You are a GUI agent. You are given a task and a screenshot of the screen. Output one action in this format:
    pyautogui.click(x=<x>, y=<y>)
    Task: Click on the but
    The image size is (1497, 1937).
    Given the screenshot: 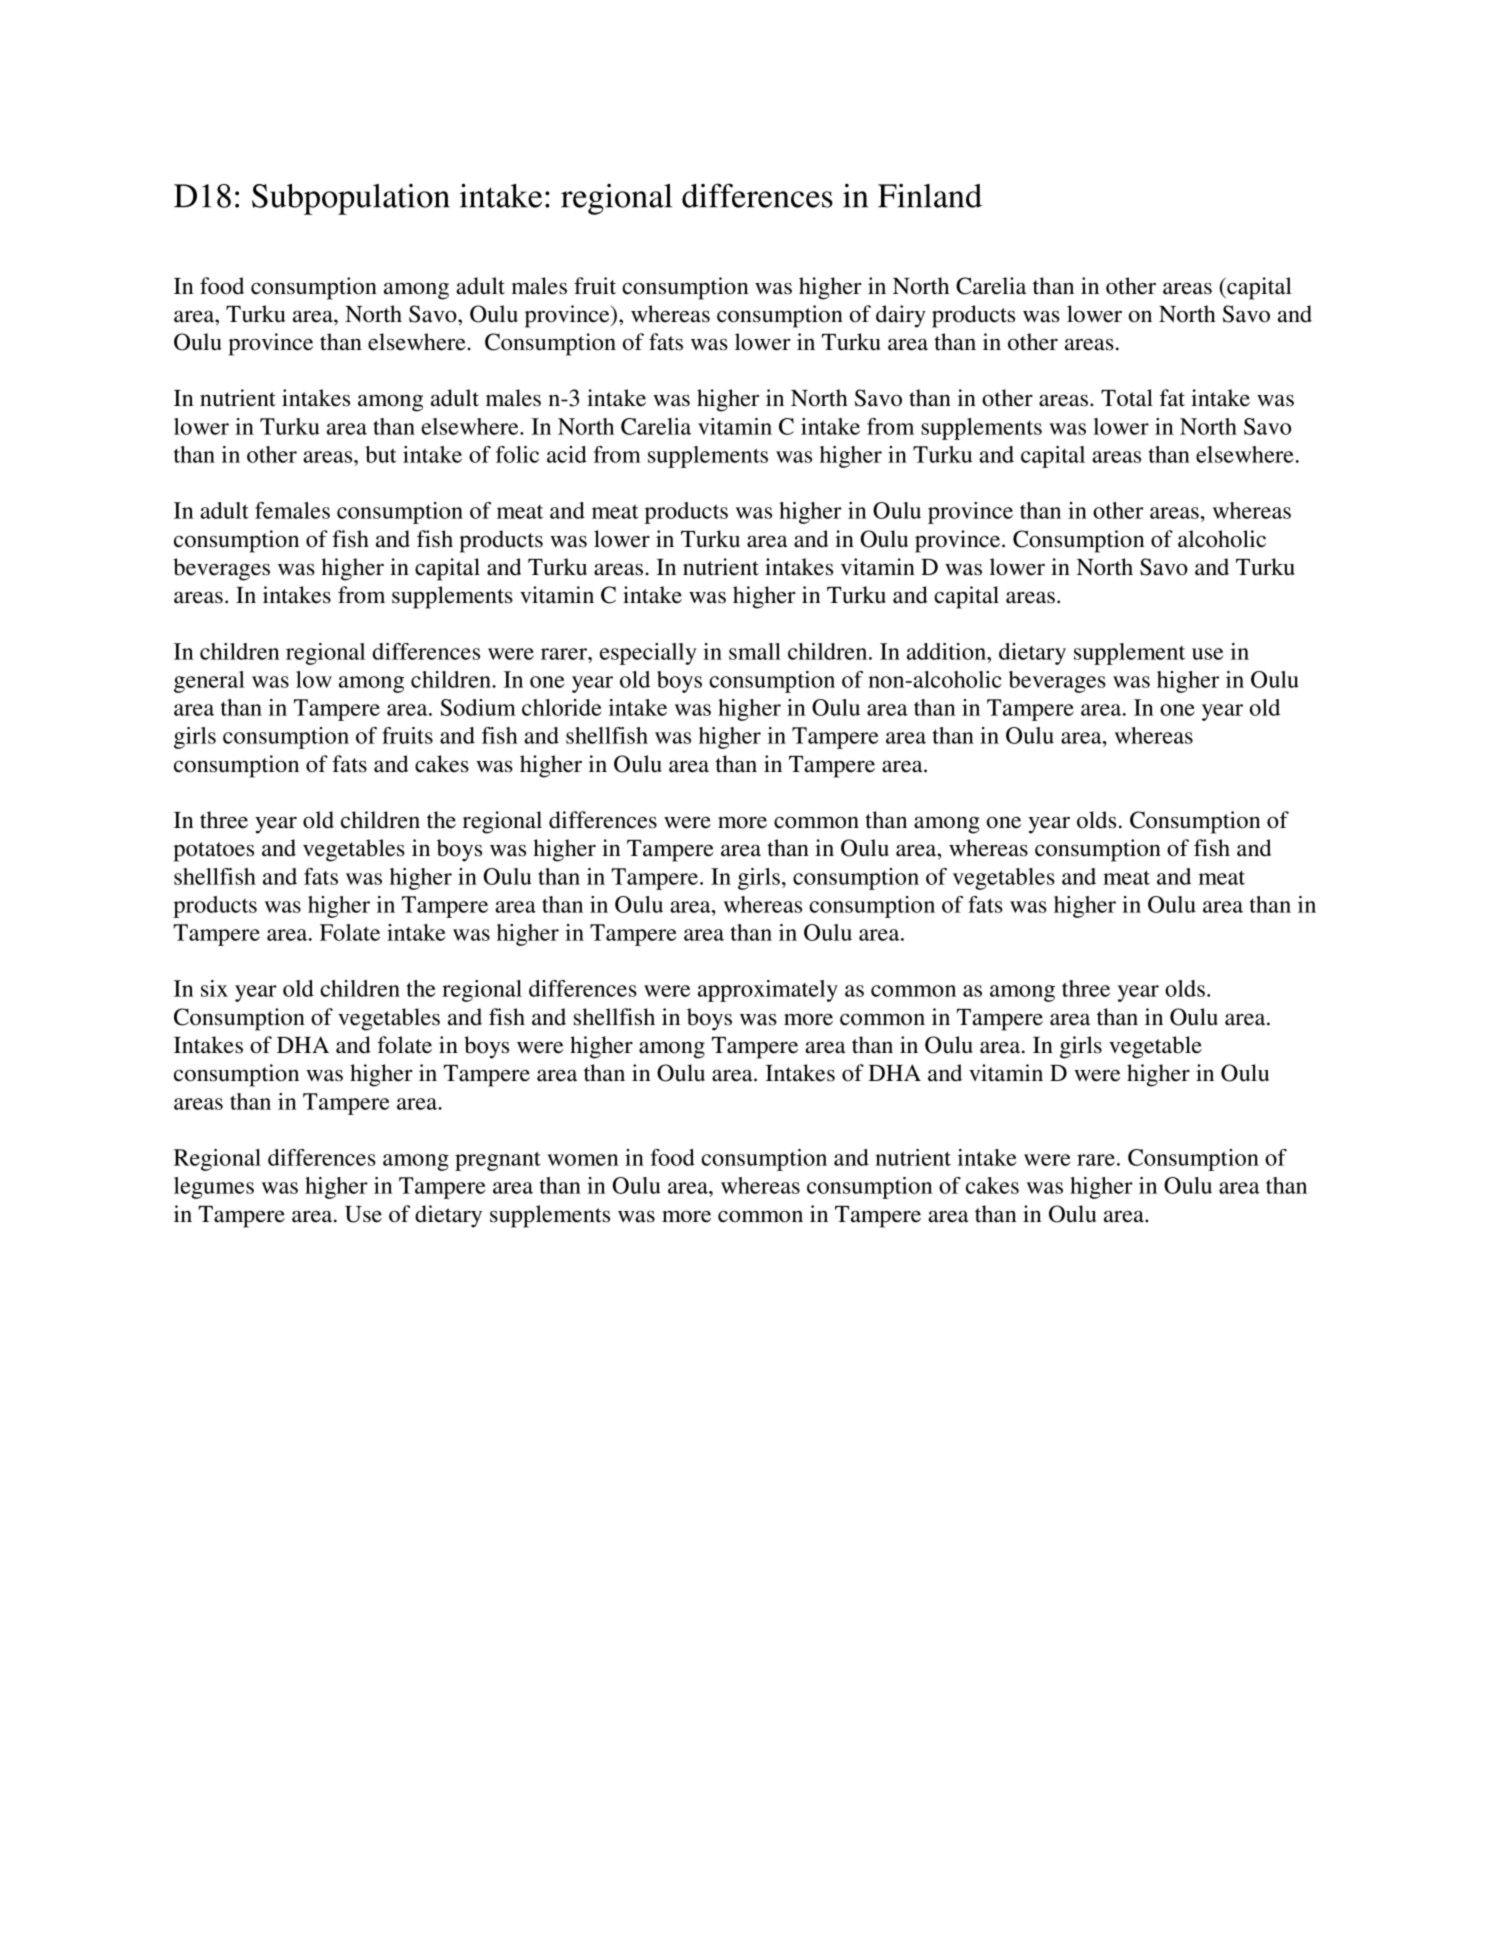 What is the action you would take?
    pyautogui.click(x=380, y=454)
